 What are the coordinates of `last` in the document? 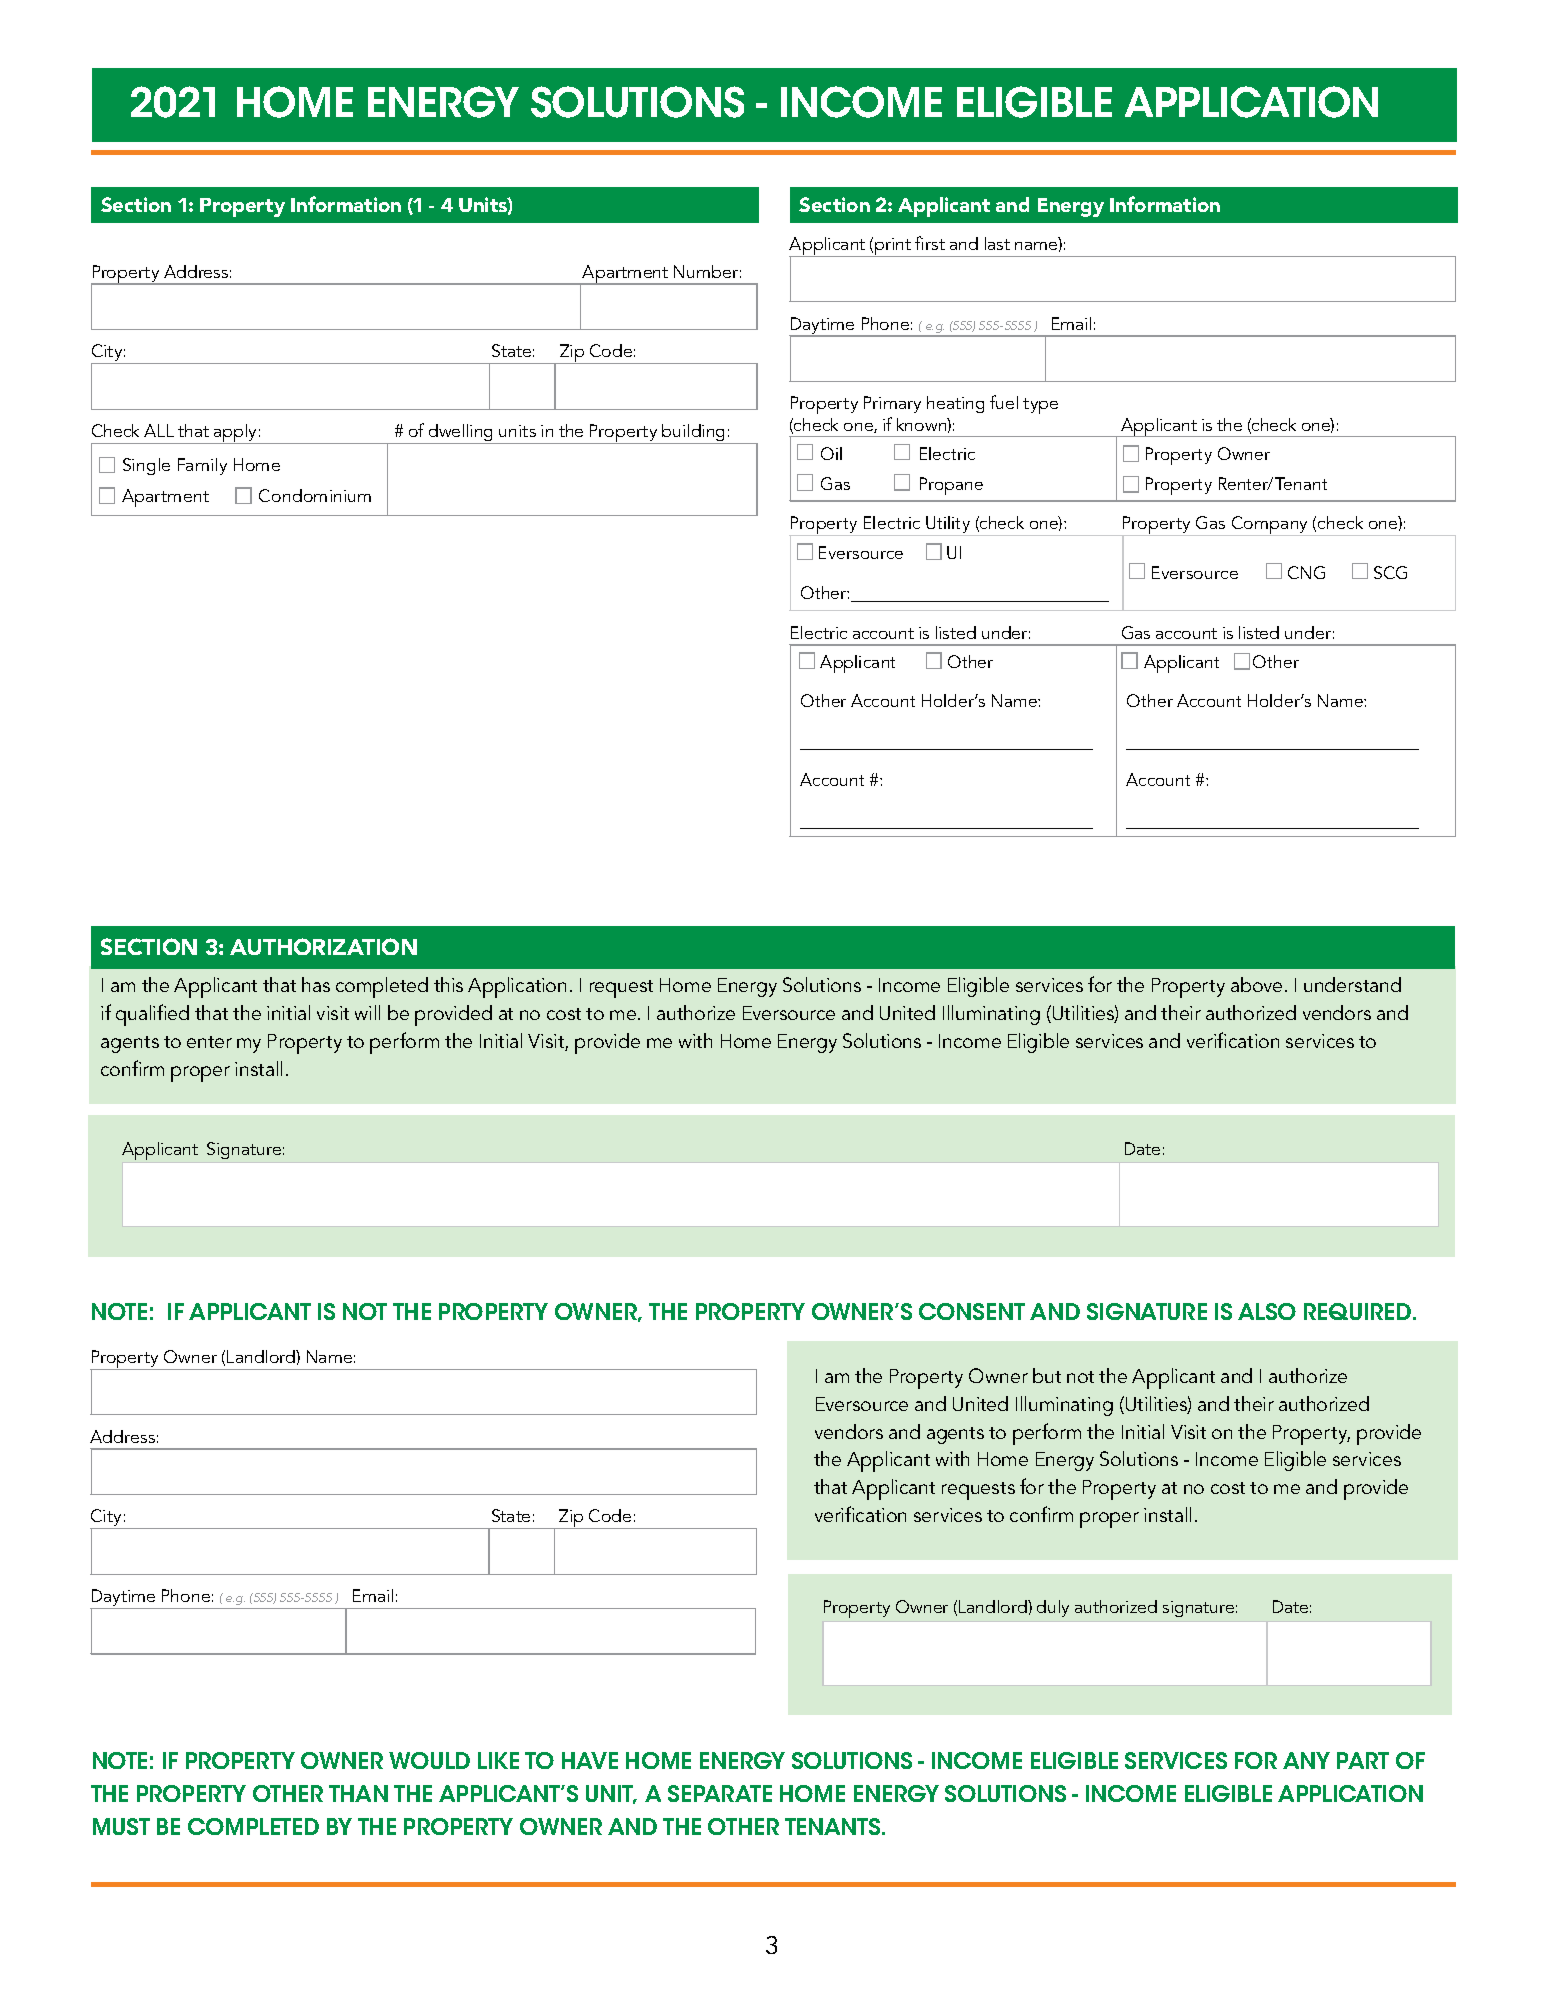 It's located at (997, 243).
